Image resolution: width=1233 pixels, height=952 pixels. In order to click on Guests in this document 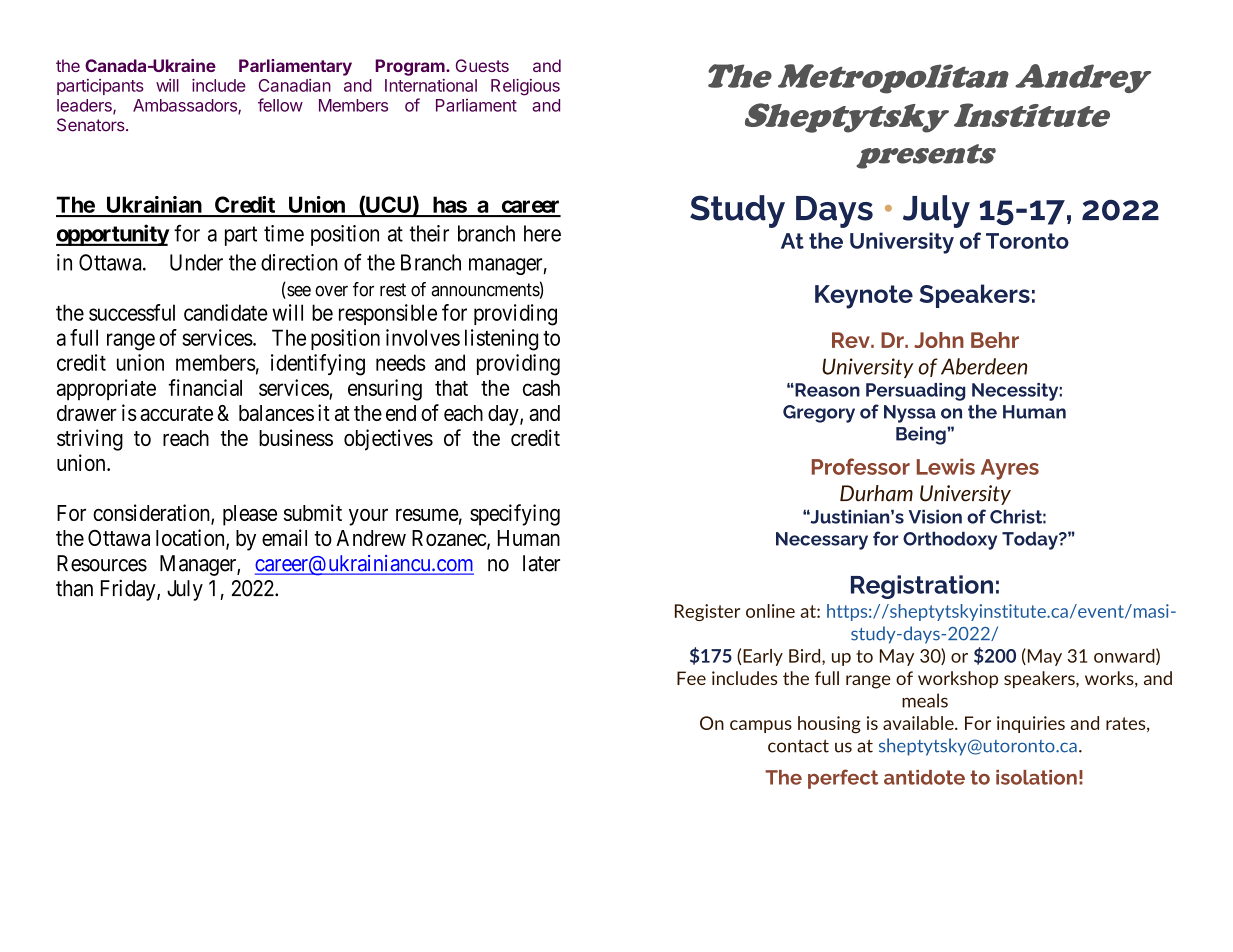, I will do `click(482, 65)`.
